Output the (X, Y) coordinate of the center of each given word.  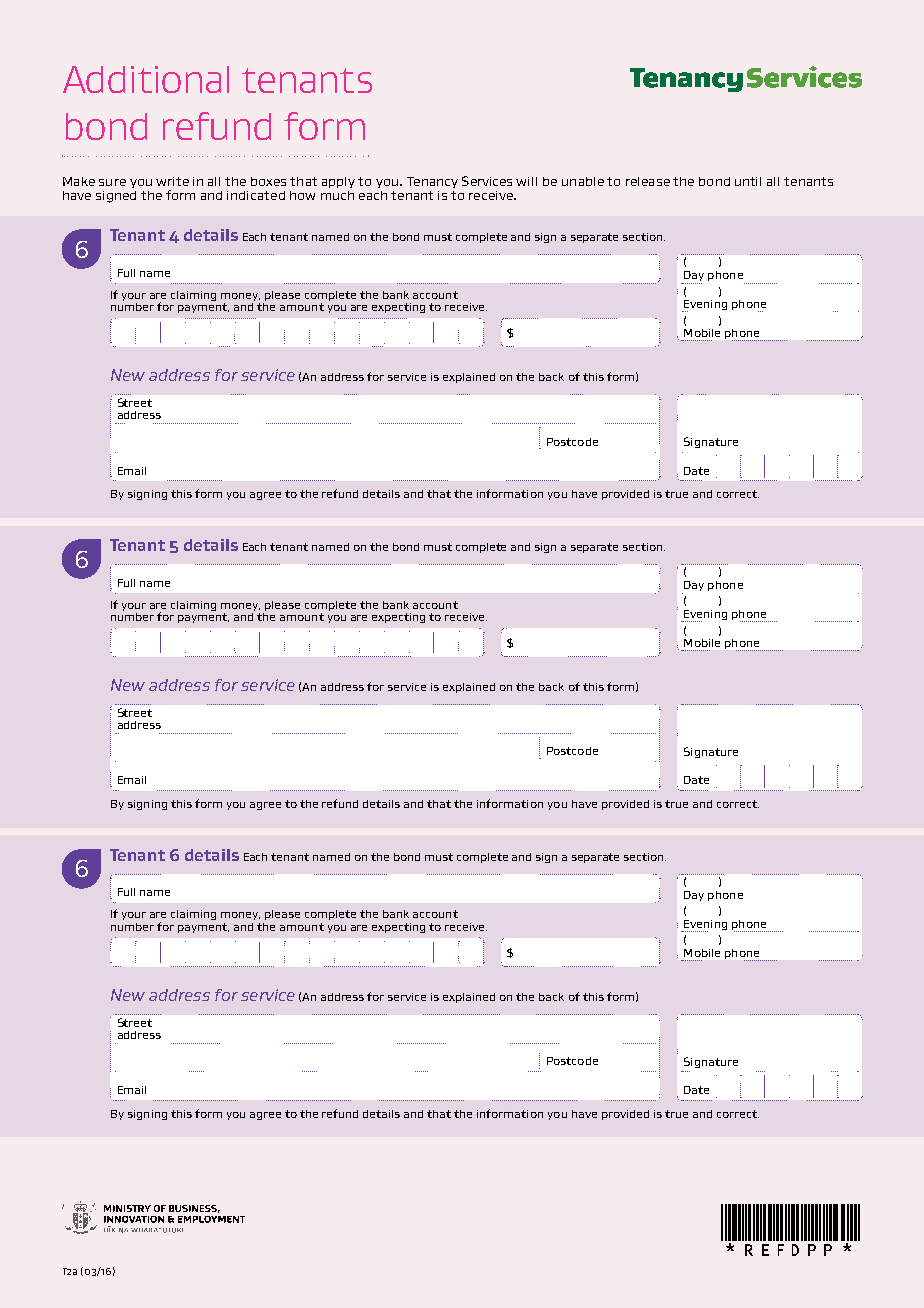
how (302, 195)
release (648, 181)
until (748, 181)
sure (112, 182)
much (337, 195)
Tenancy (432, 182)
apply (338, 182)
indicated (256, 195)
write (172, 181)
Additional (146, 79)
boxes (268, 181)
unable (583, 181)
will (526, 181)
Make (79, 181)
